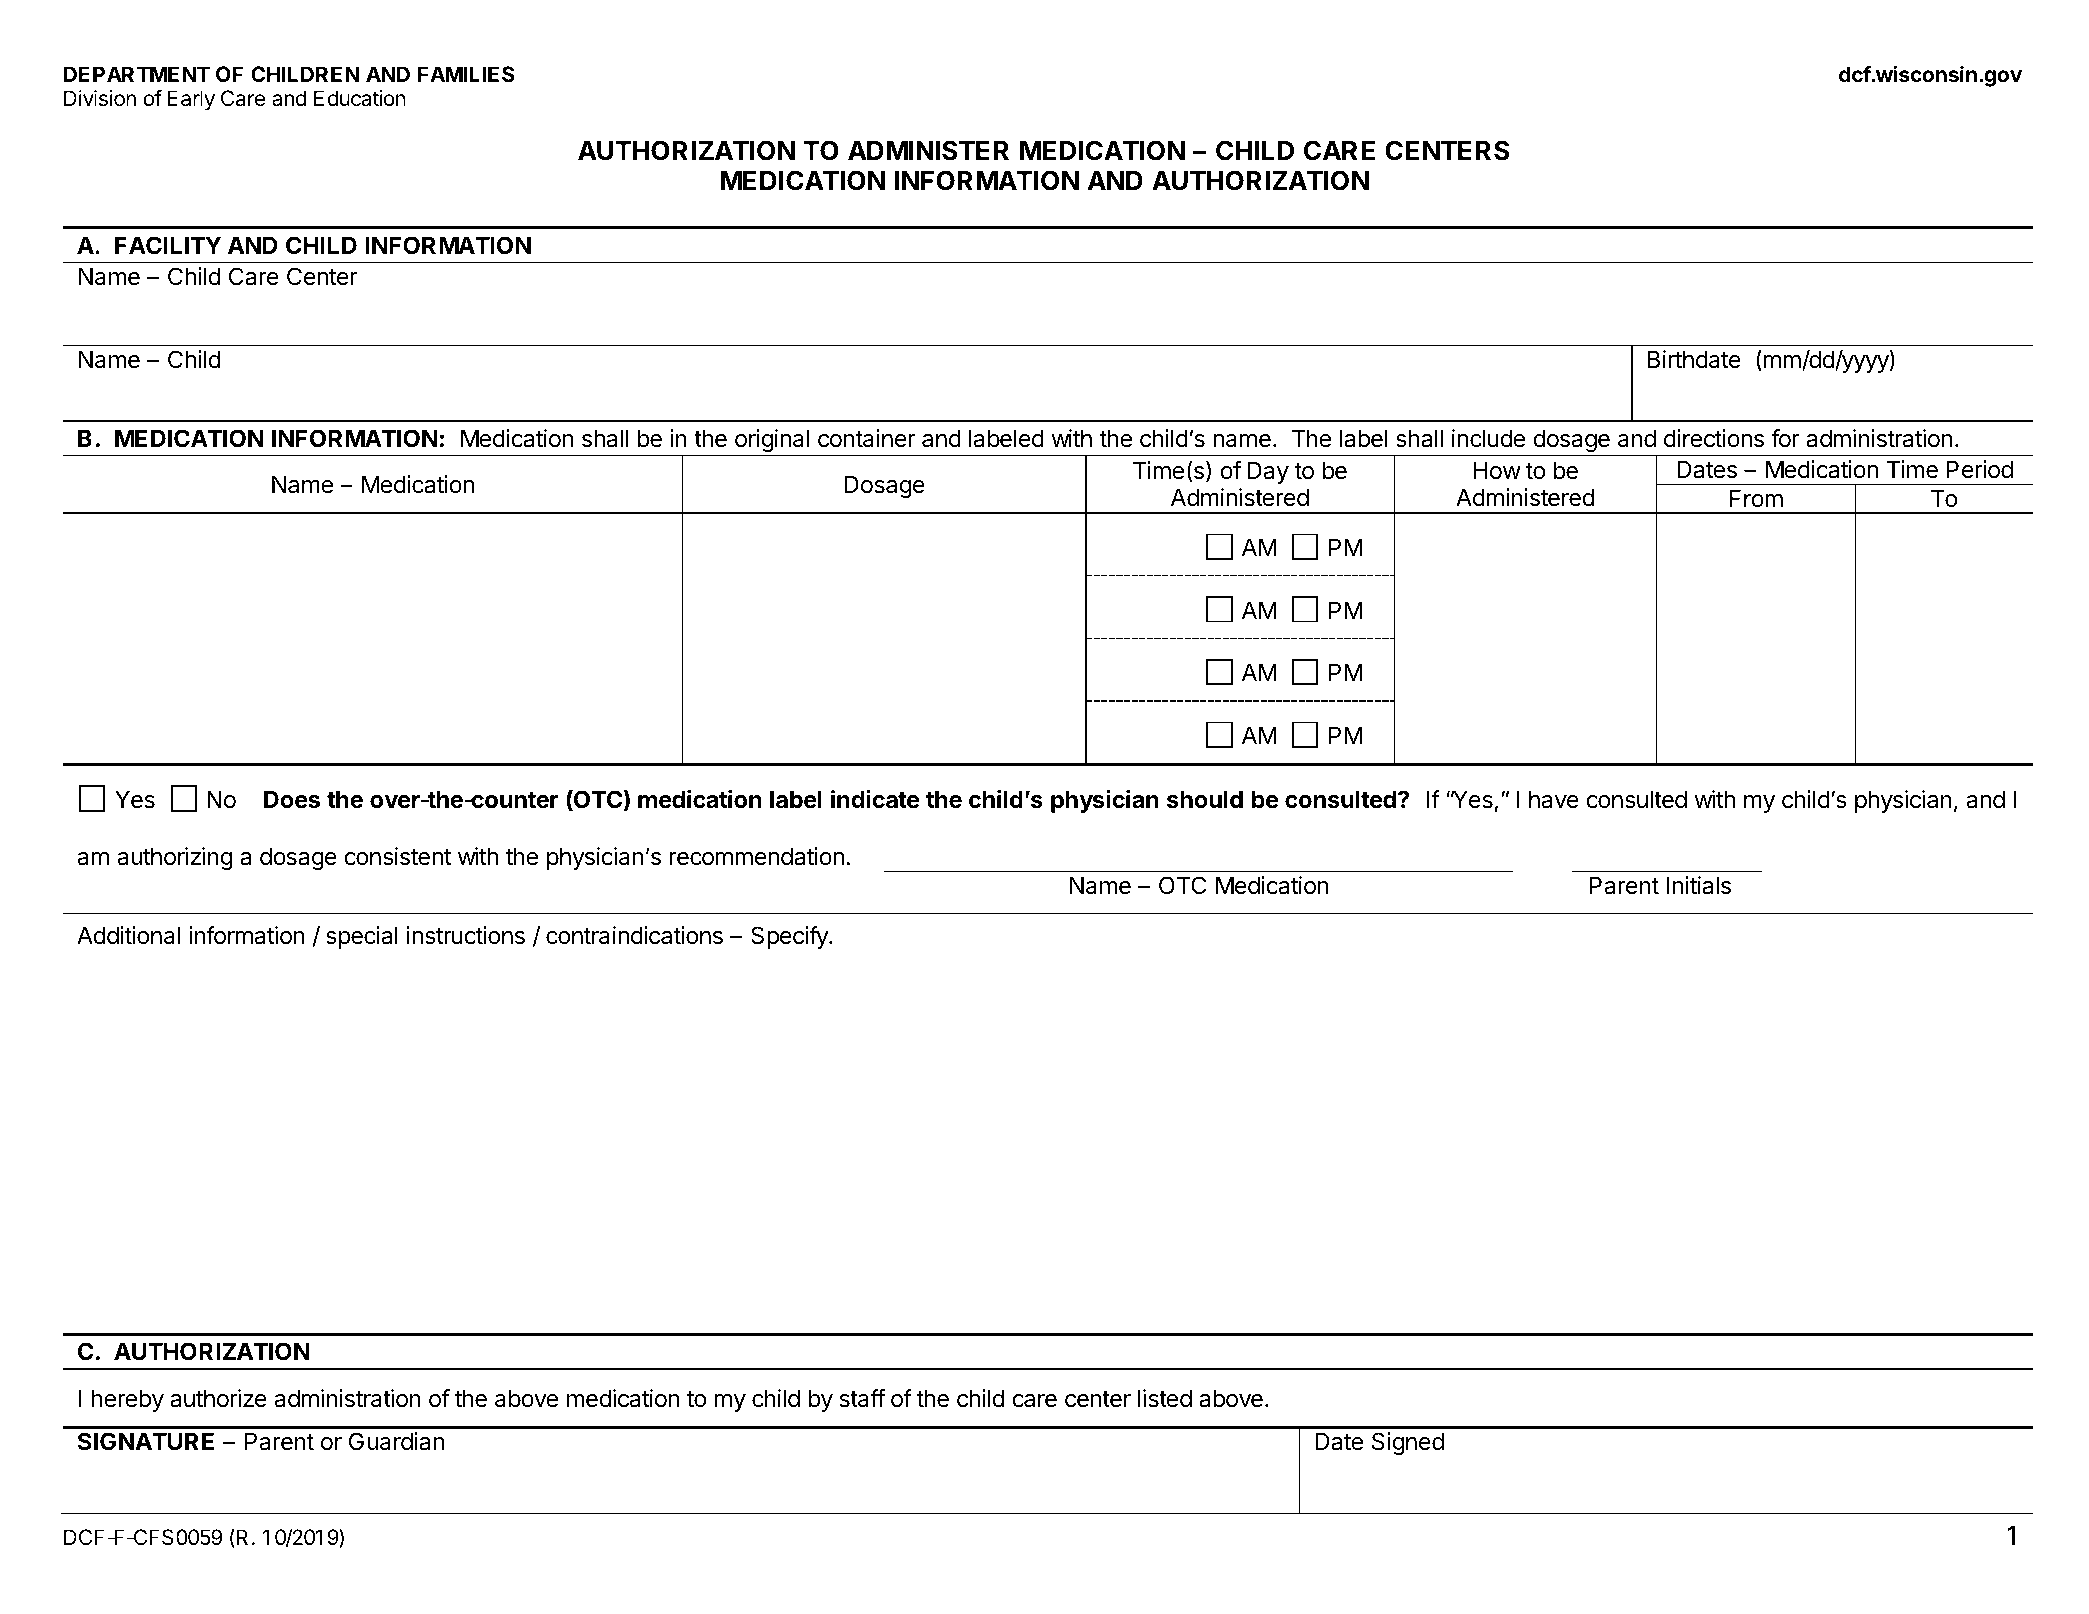  Describe the element at coordinates (360, 98) in the screenshot. I see `Education` at that location.
